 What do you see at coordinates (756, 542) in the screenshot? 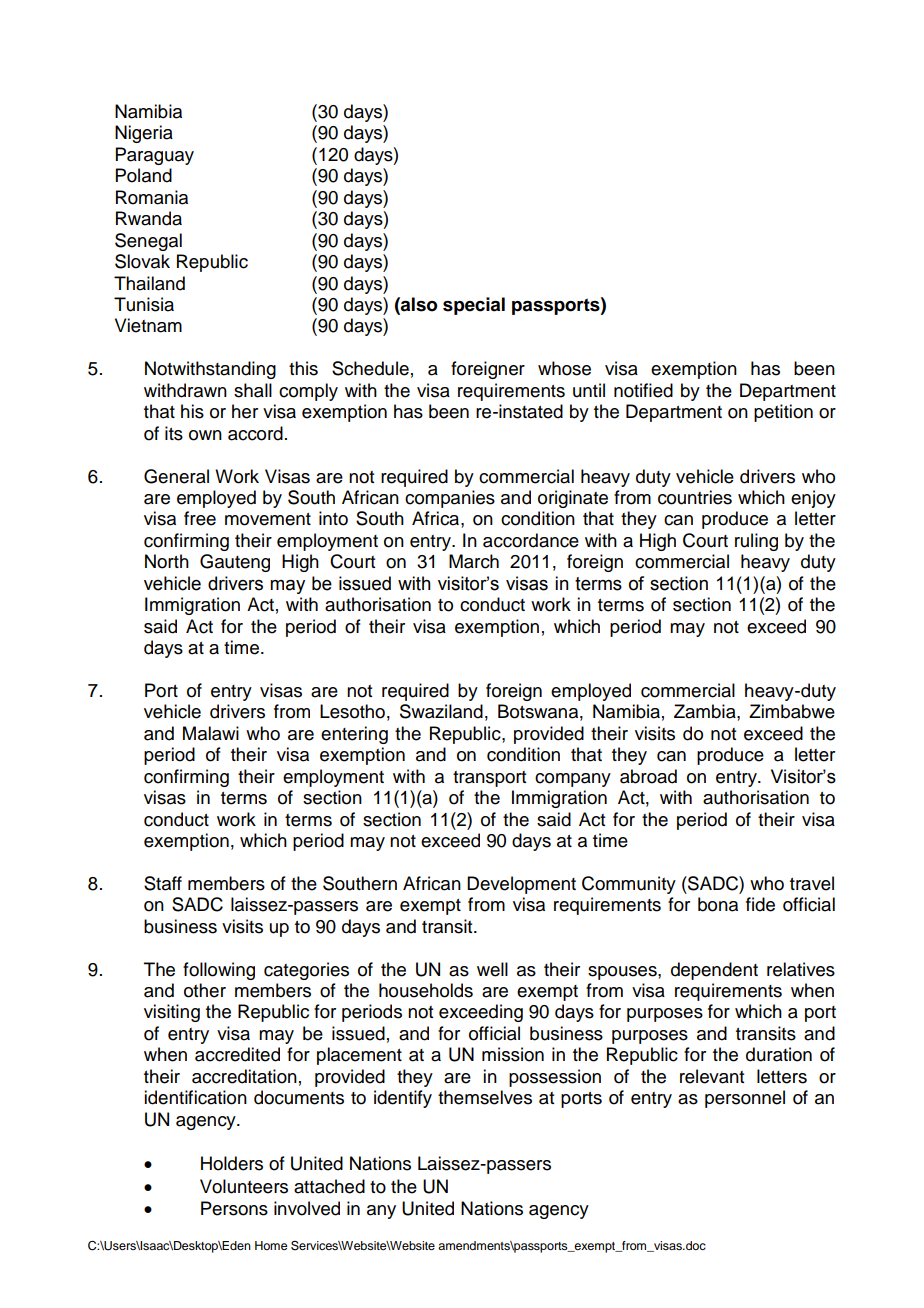
I see `ruling` at bounding box center [756, 542].
